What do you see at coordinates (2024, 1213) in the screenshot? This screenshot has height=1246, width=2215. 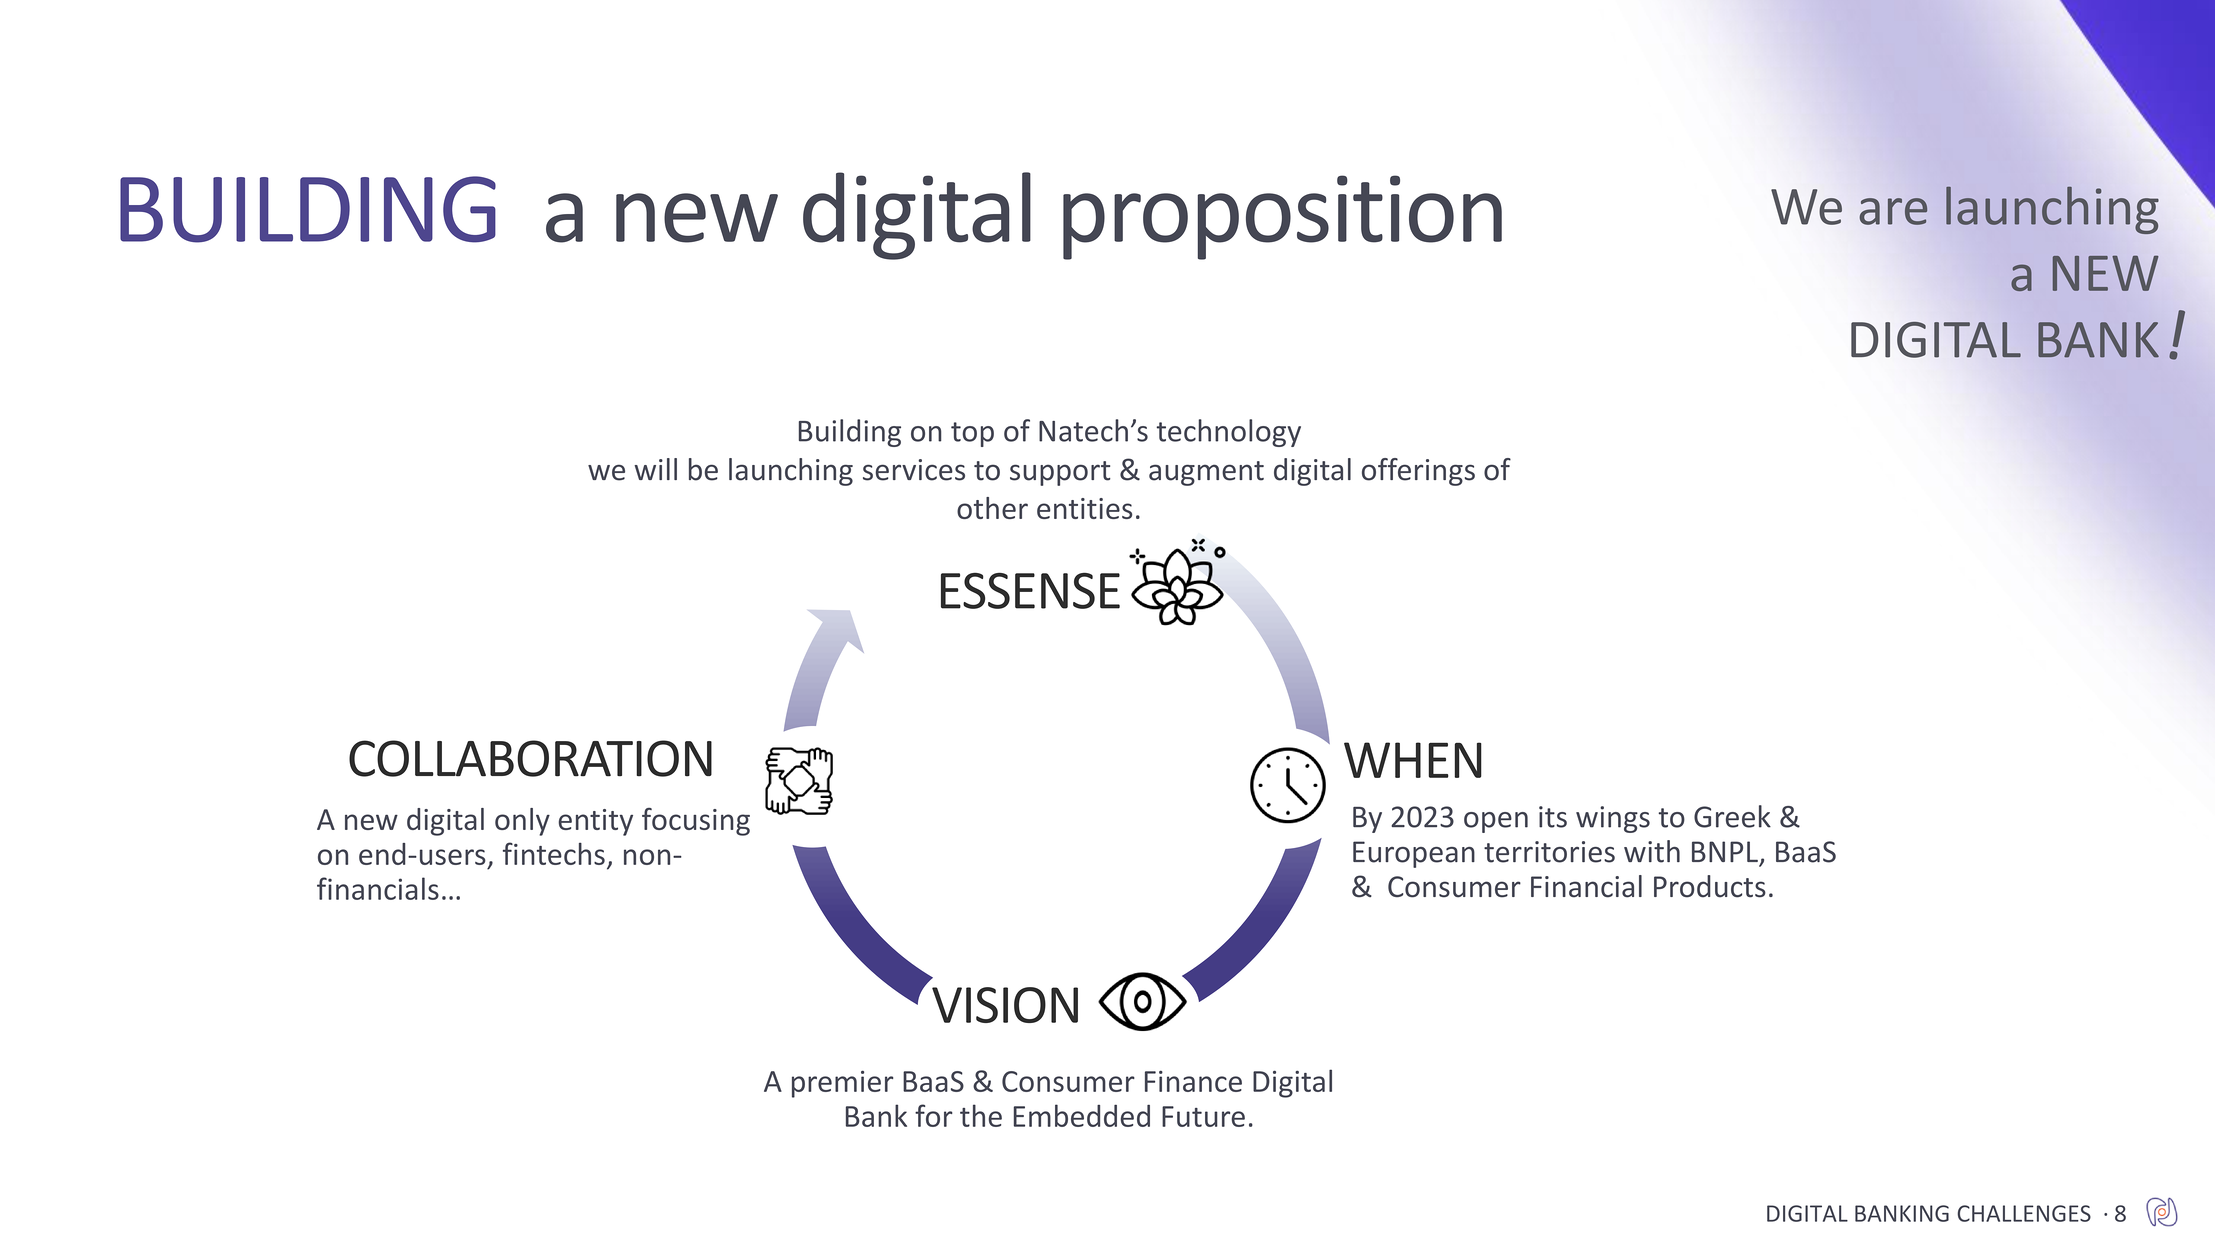 I see `CHALLENGES` at bounding box center [2024, 1213].
